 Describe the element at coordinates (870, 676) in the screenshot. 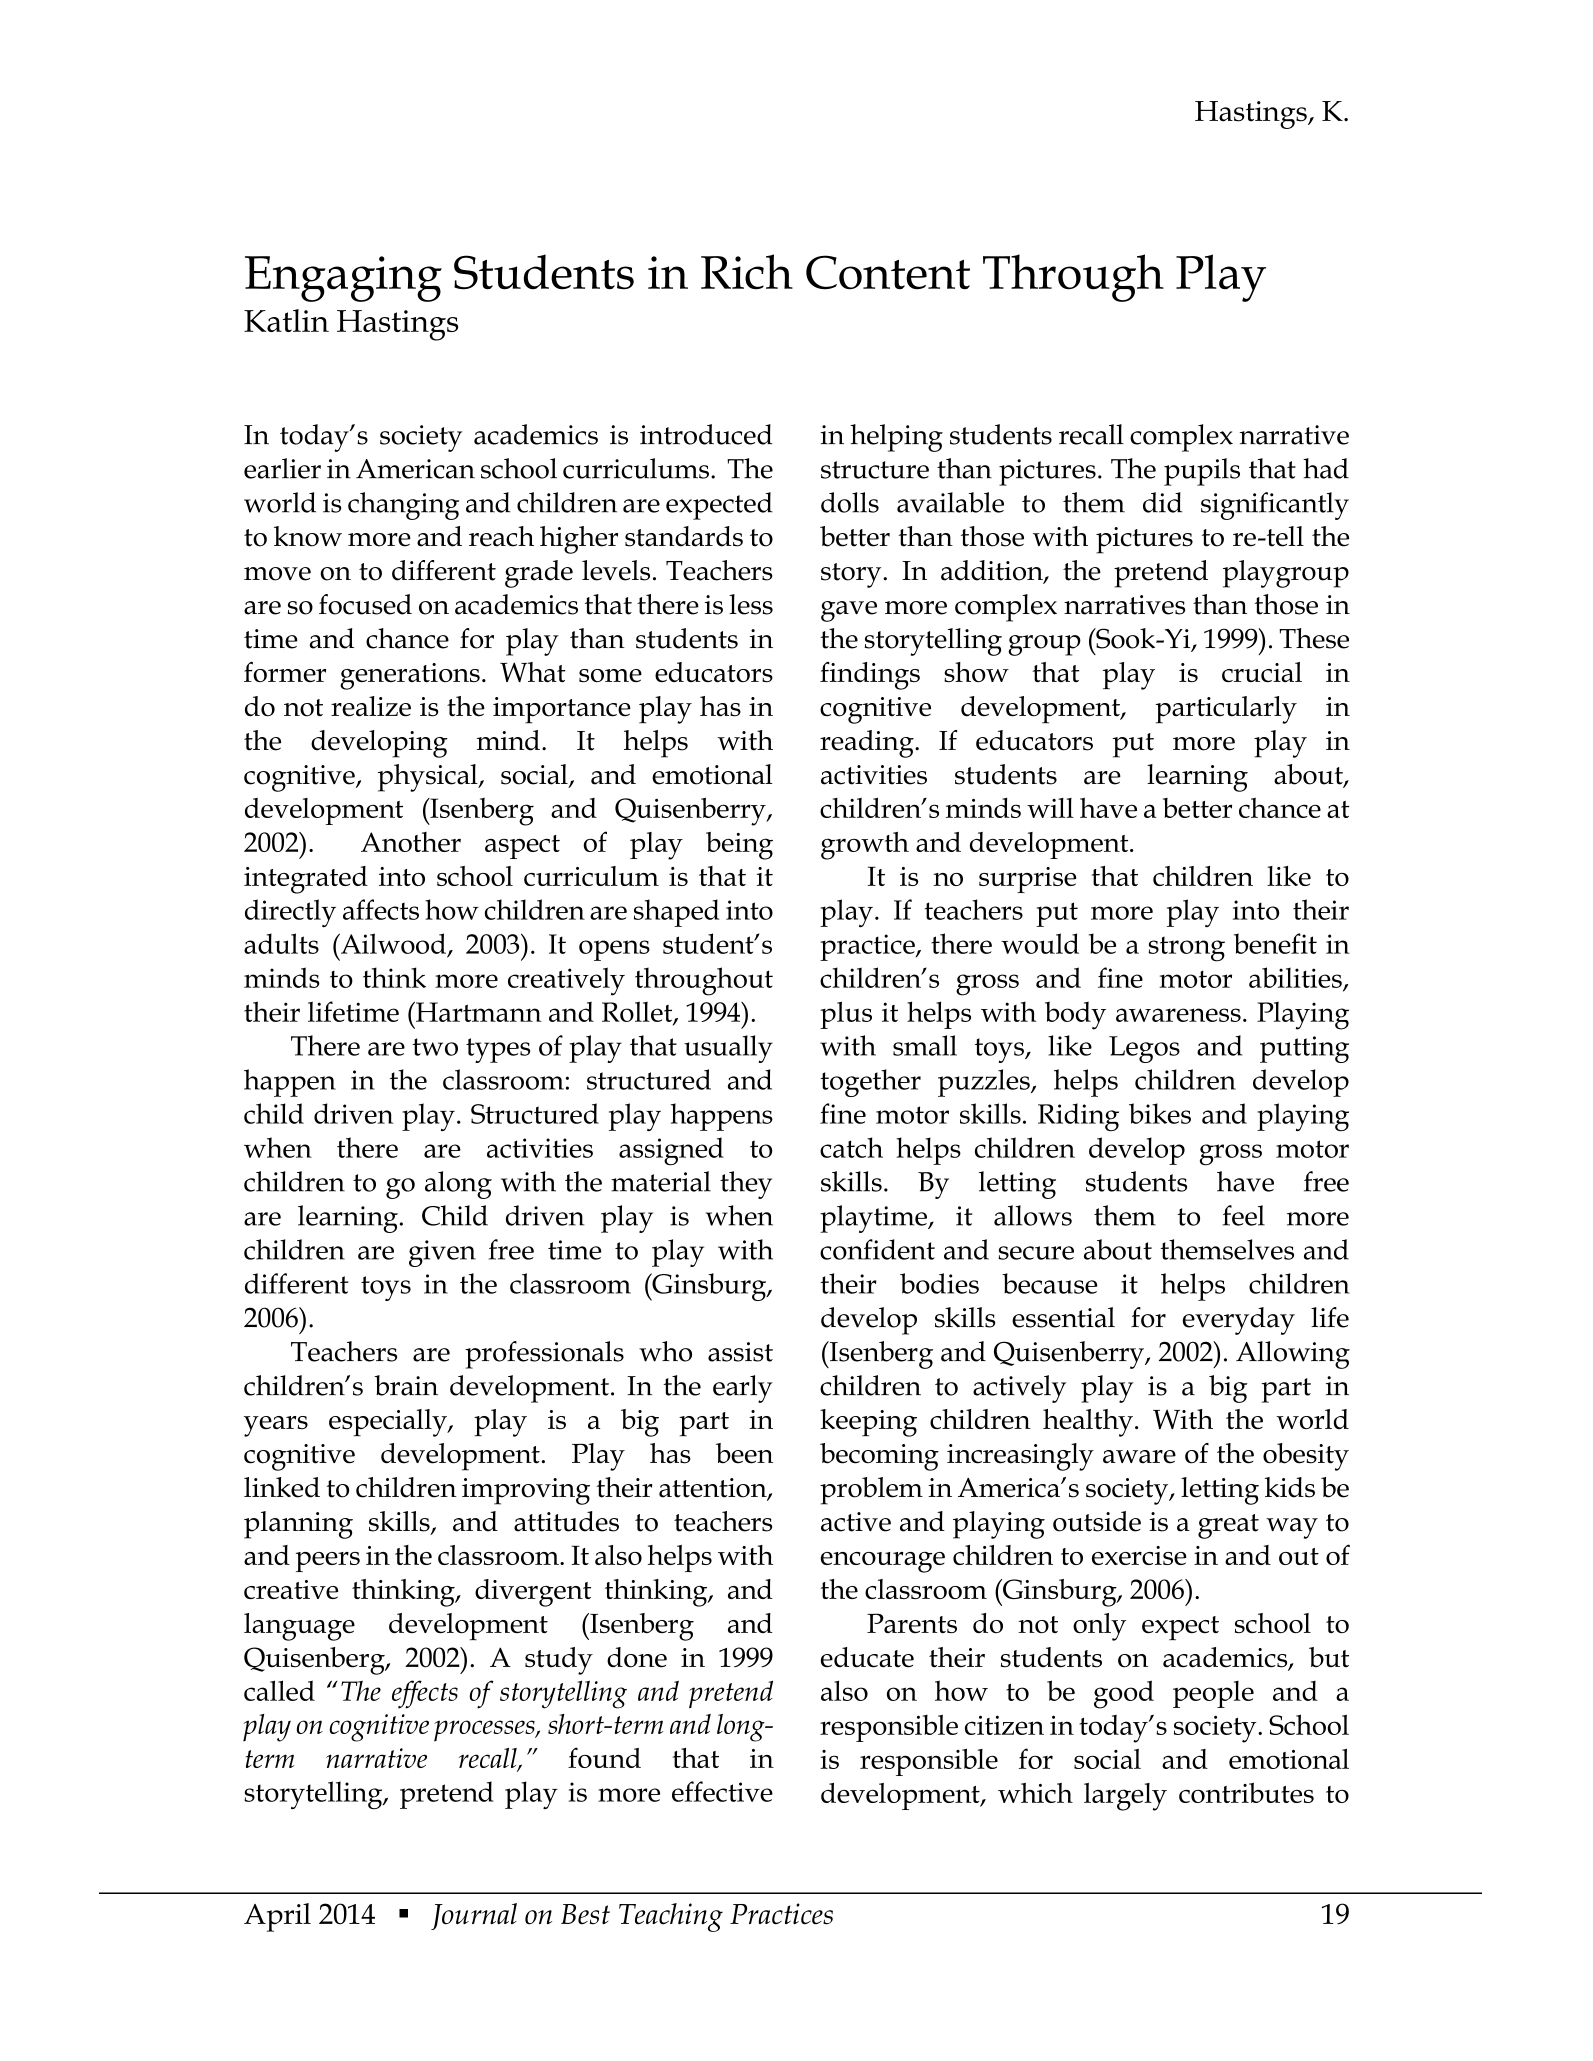

I see `findings` at that location.
